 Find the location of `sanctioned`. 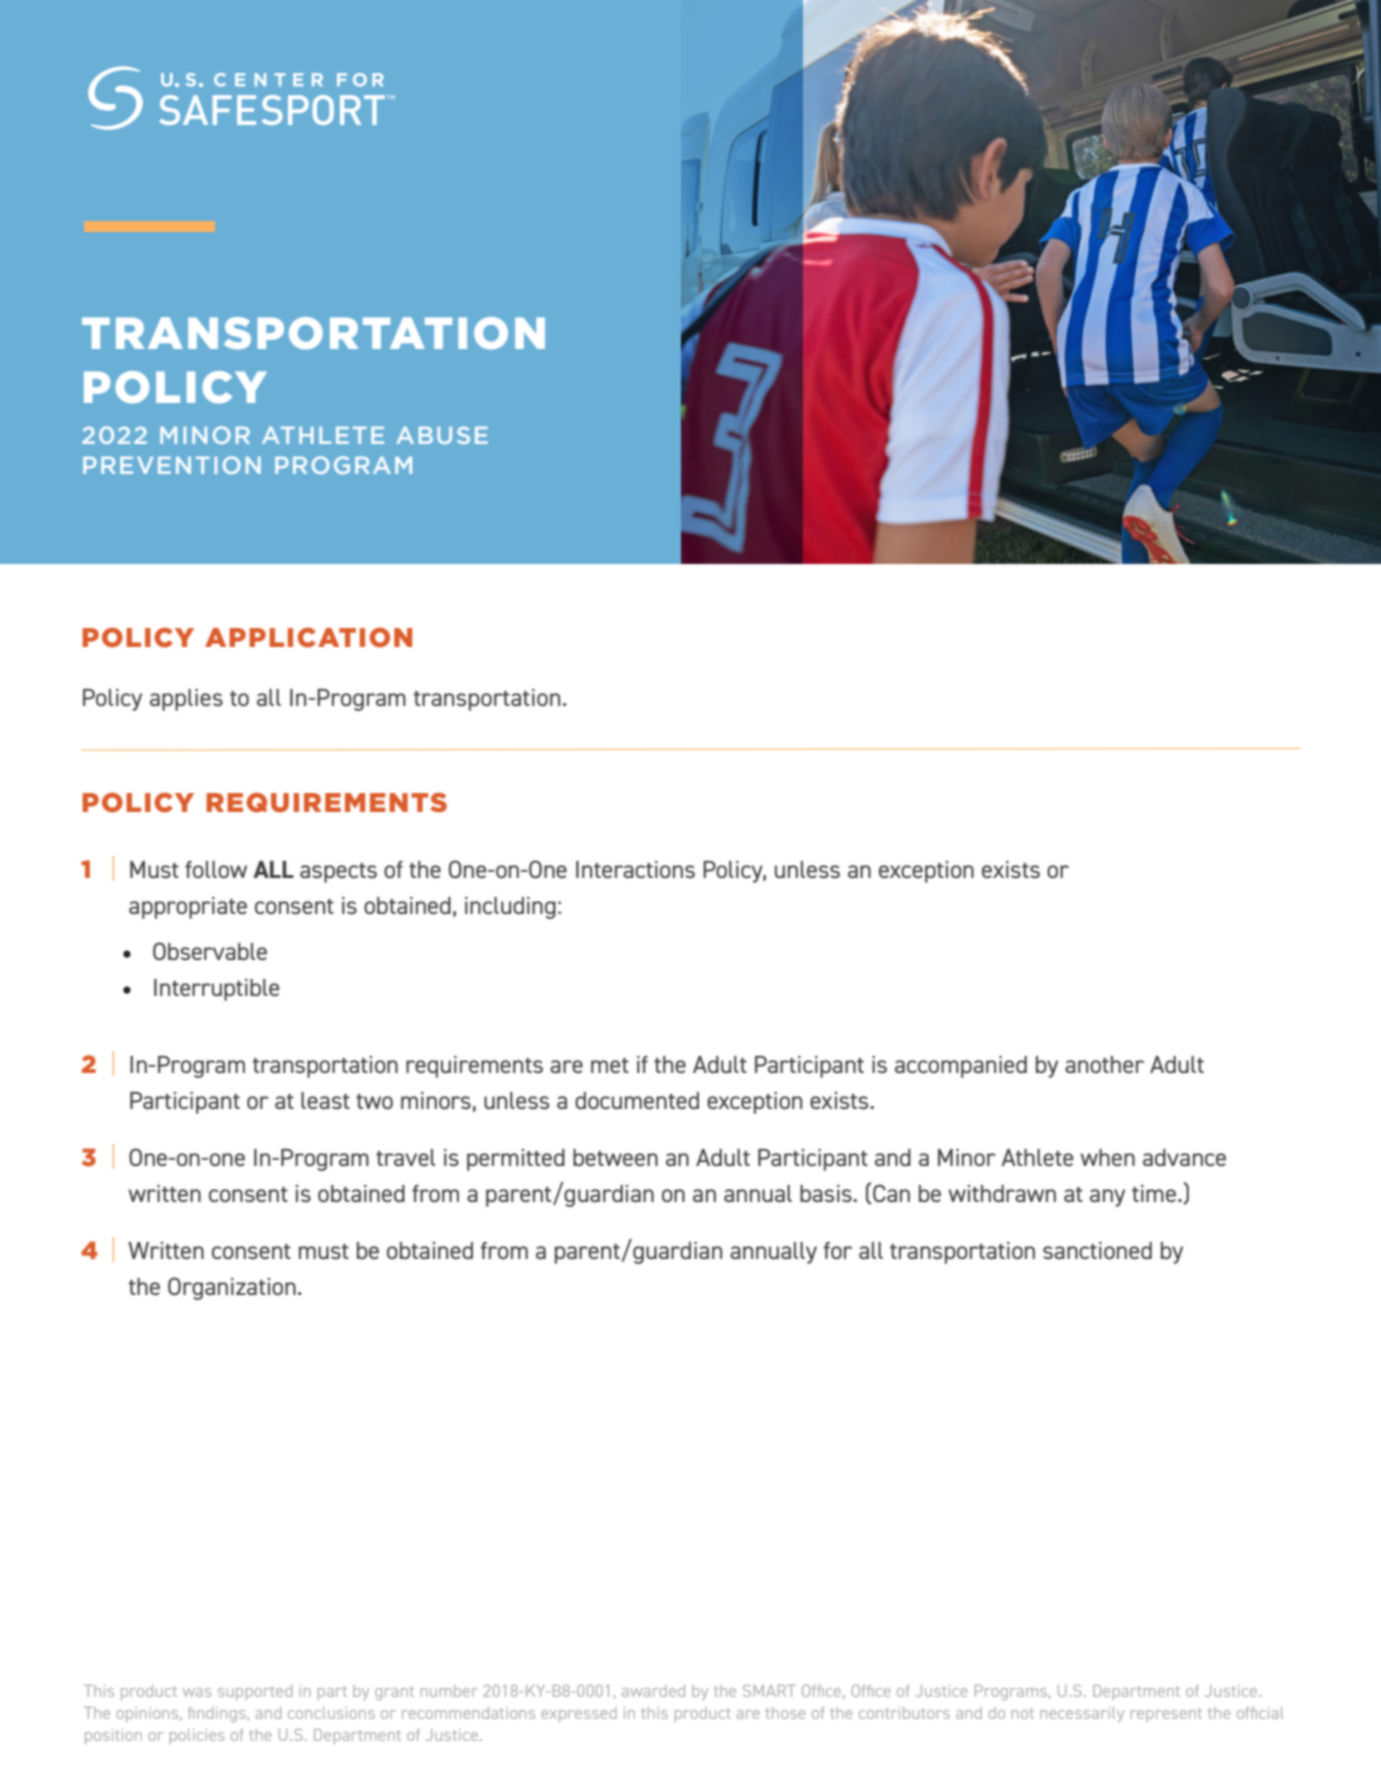

sanctioned is located at coordinates (1097, 1250).
